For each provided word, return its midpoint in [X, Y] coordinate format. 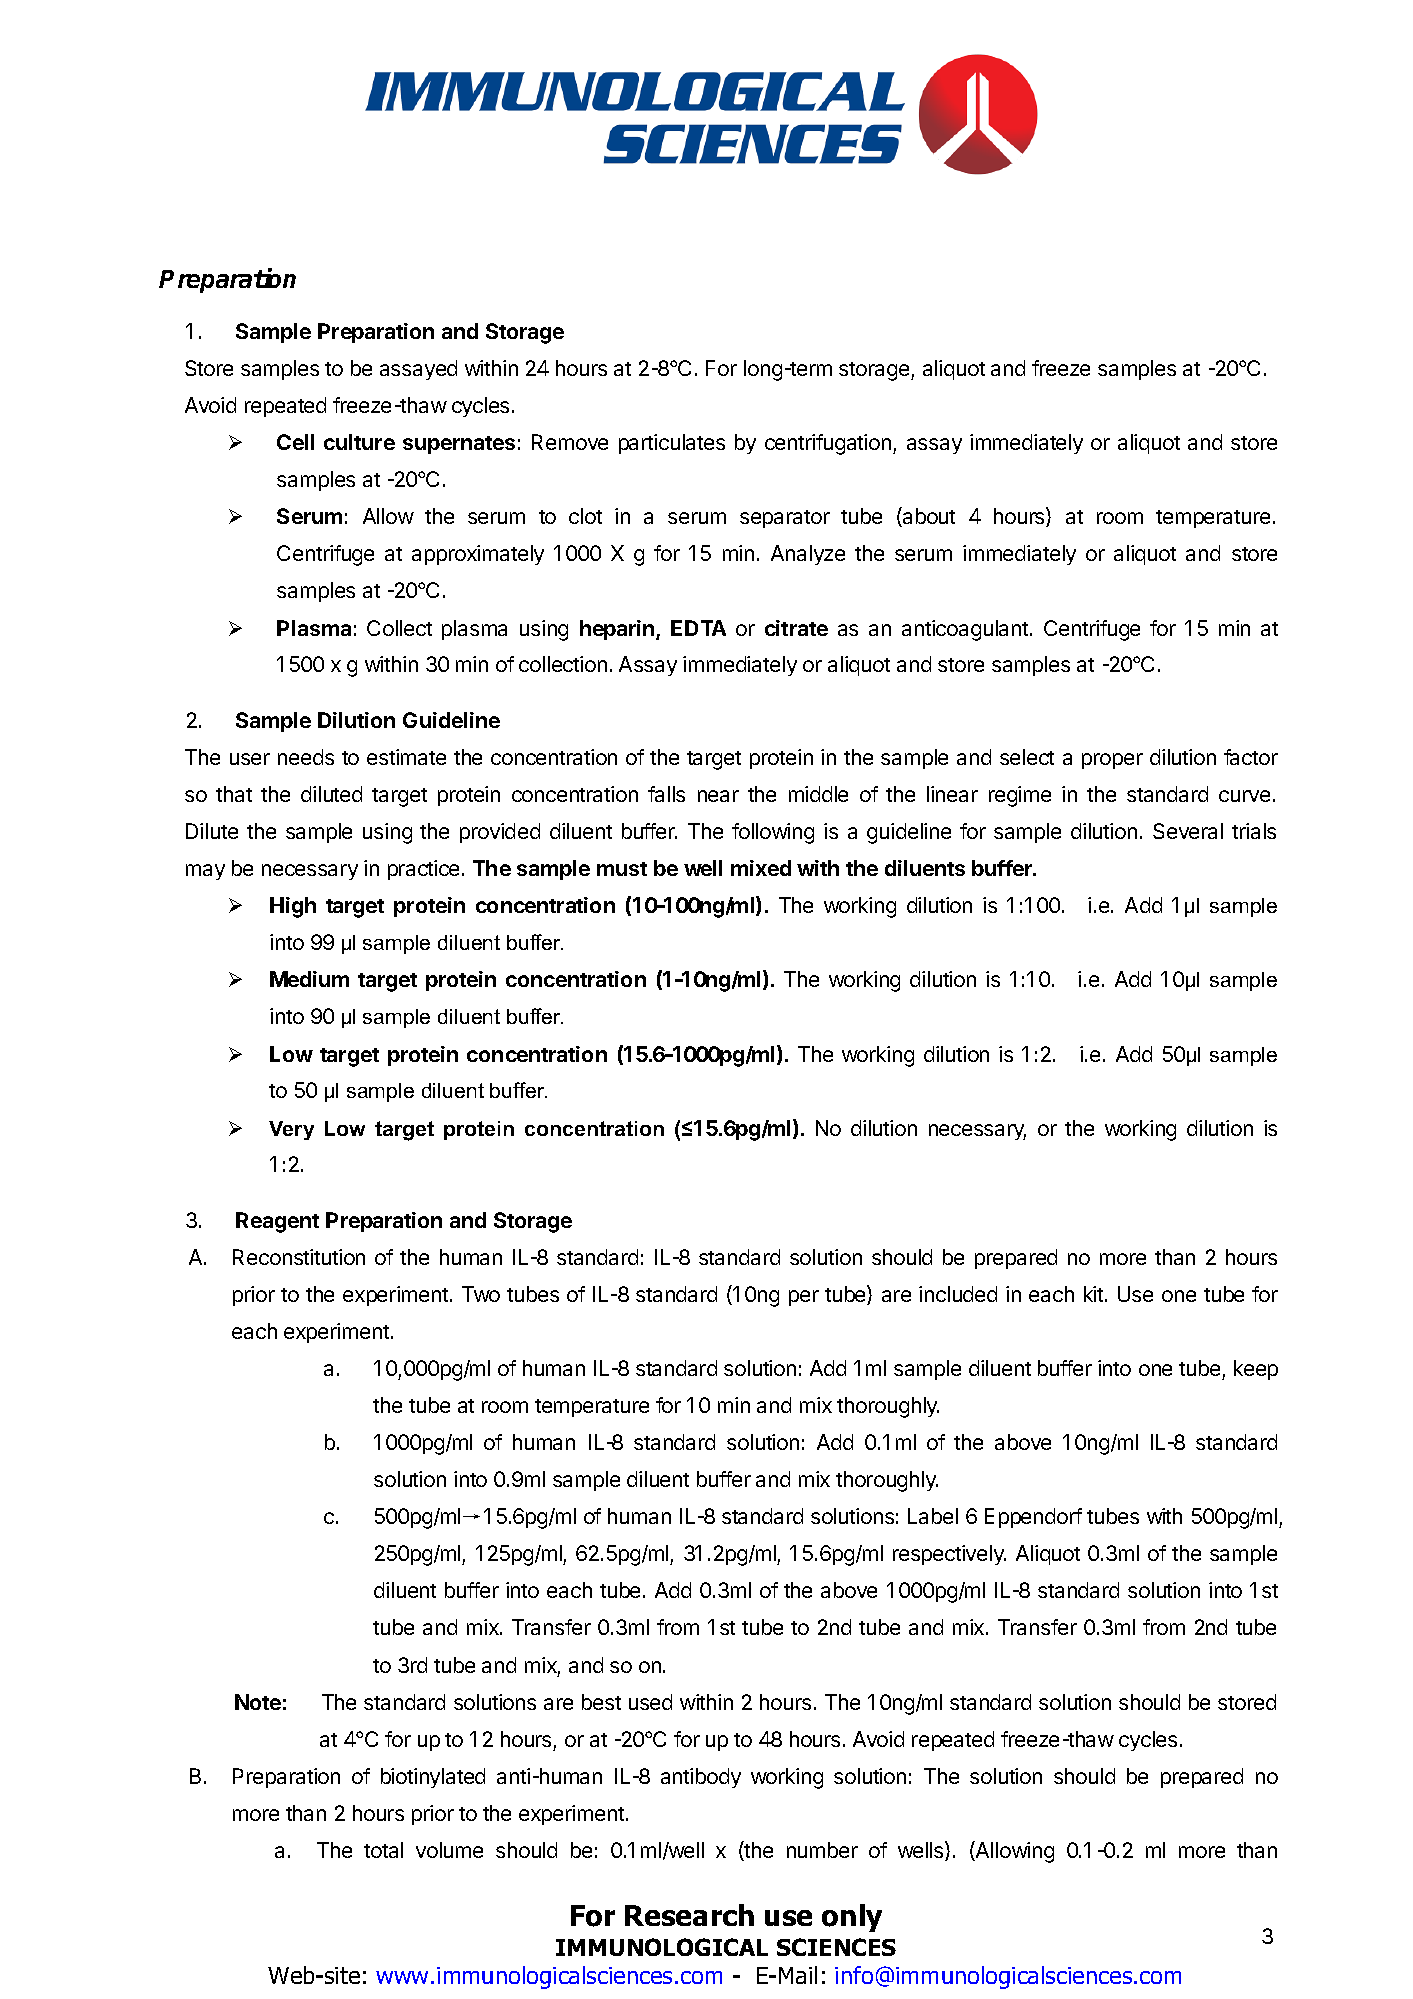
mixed [761, 868]
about [928, 517]
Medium [309, 979]
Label [933, 1516]
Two [481, 1294]
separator [785, 519]
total [383, 1850]
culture [359, 442]
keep [1256, 1370]
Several [1188, 831]
